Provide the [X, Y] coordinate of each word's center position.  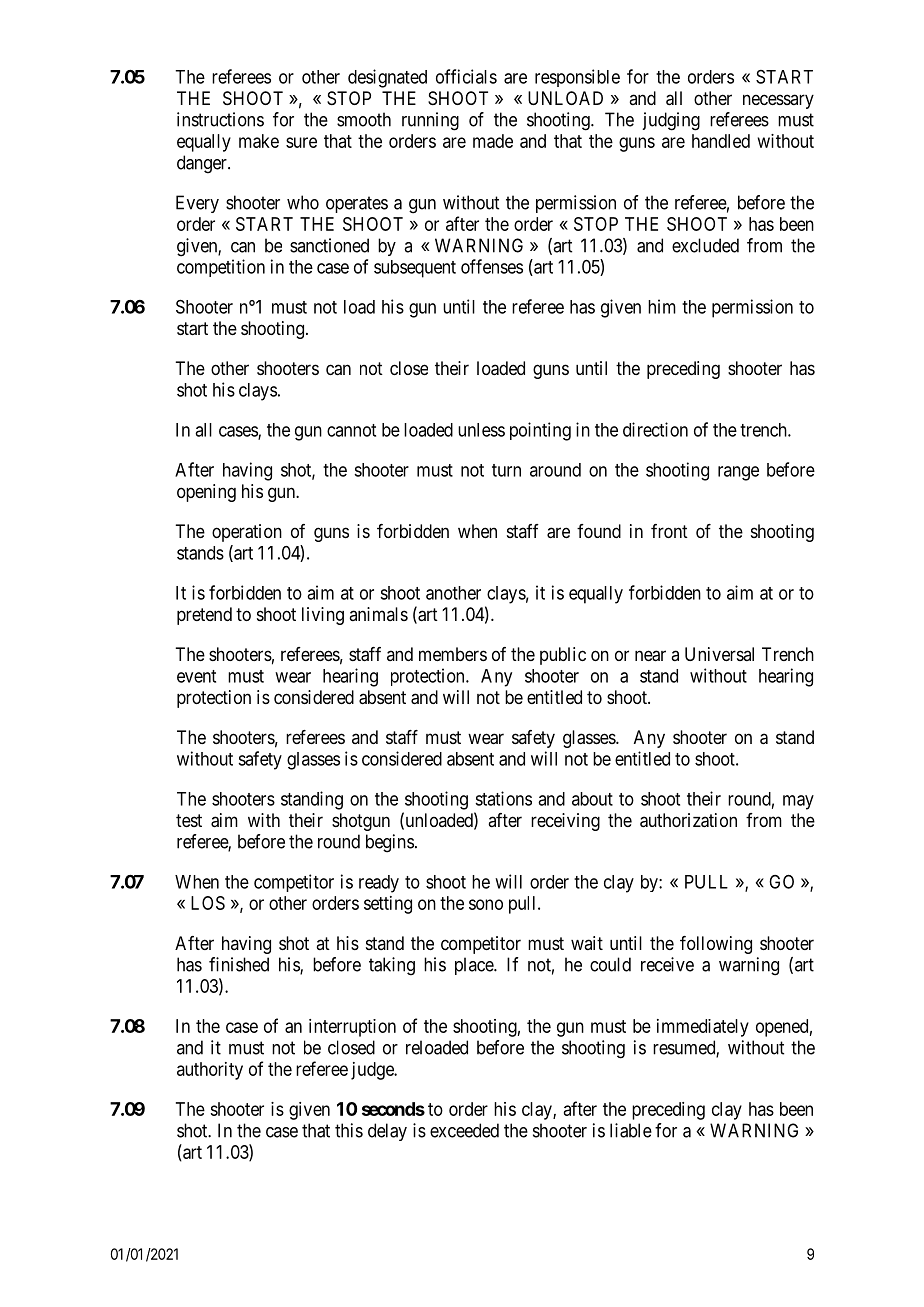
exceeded [464, 1130]
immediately [703, 1028]
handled [721, 141]
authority [210, 1071]
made [493, 141]
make [259, 141]
